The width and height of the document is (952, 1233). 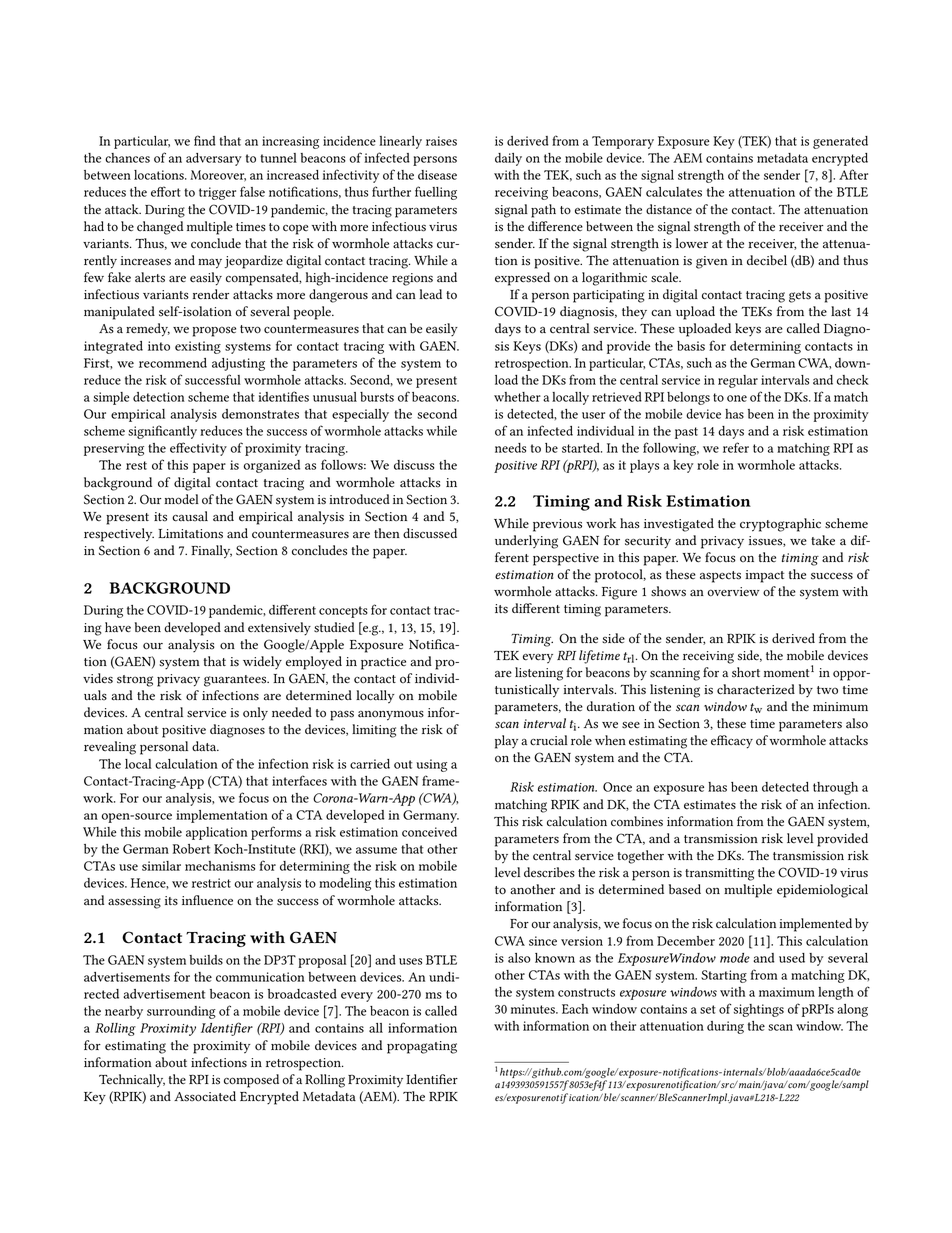 I want to click on significantly, so click(x=162, y=432).
